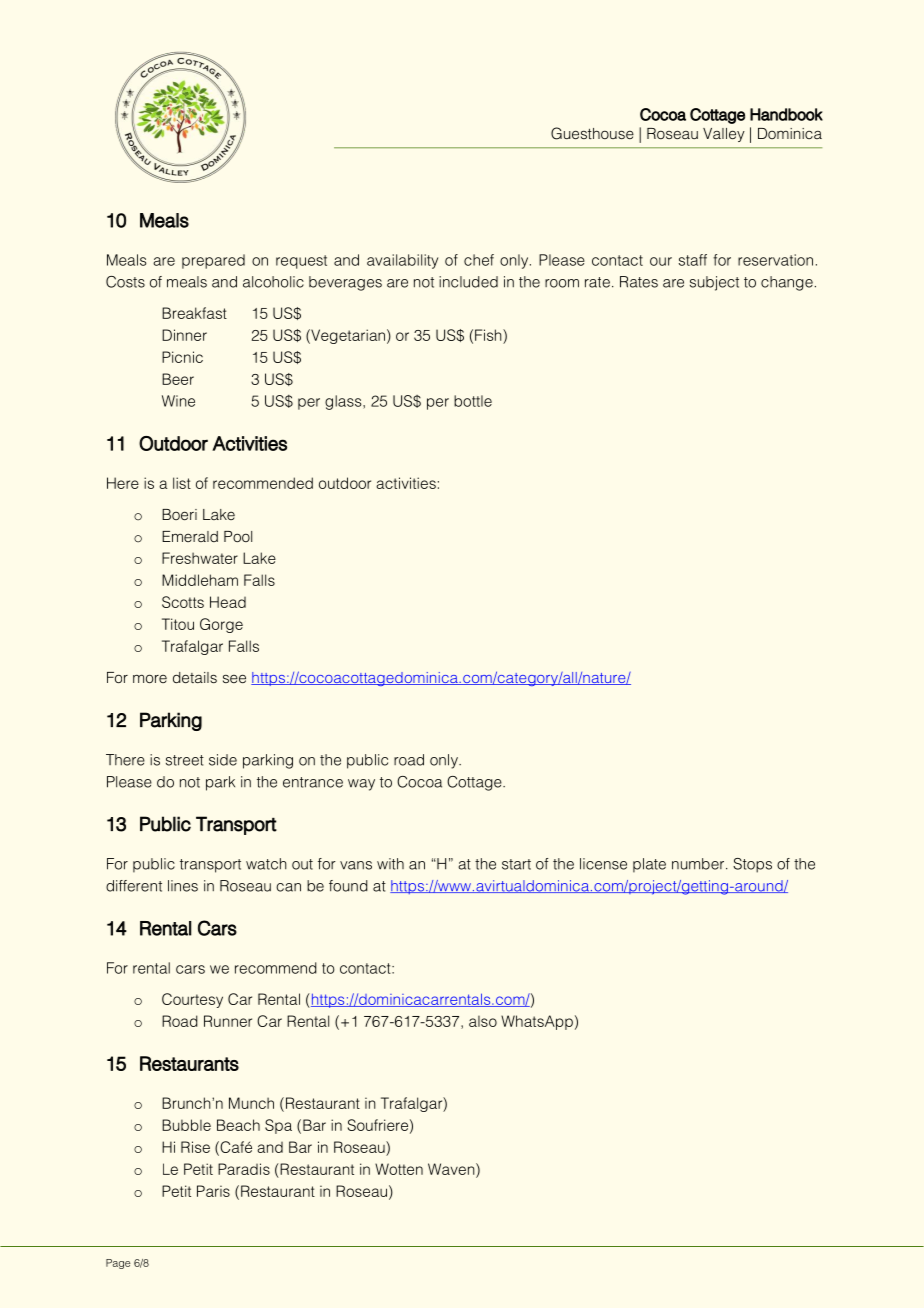  What do you see at coordinates (178, 401) in the screenshot?
I see `Wine` at bounding box center [178, 401].
